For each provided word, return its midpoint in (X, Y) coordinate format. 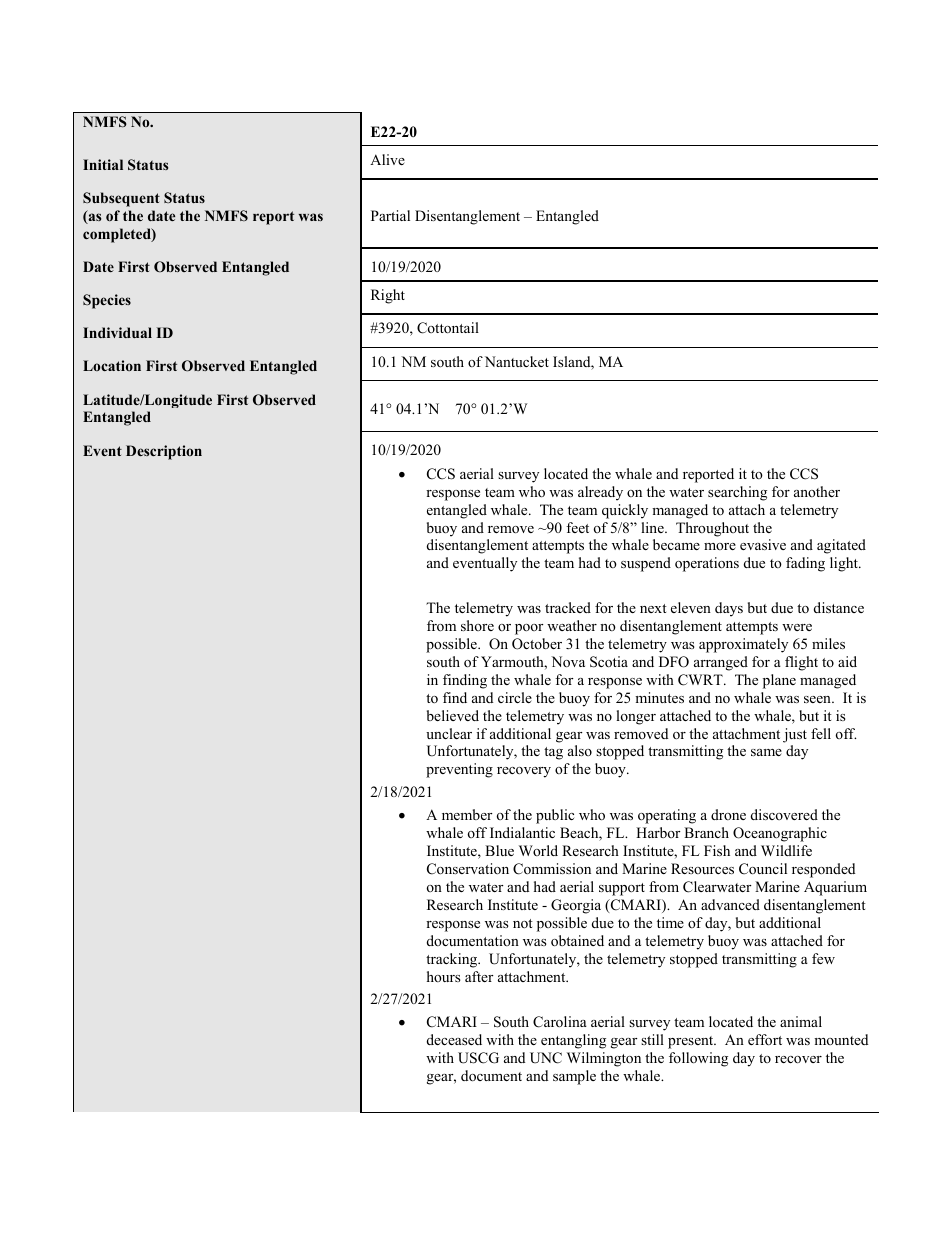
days (729, 609)
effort (765, 1039)
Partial (390, 215)
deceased (454, 1039)
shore (477, 625)
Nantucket (517, 361)
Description (164, 452)
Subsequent (121, 199)
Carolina (560, 1022)
